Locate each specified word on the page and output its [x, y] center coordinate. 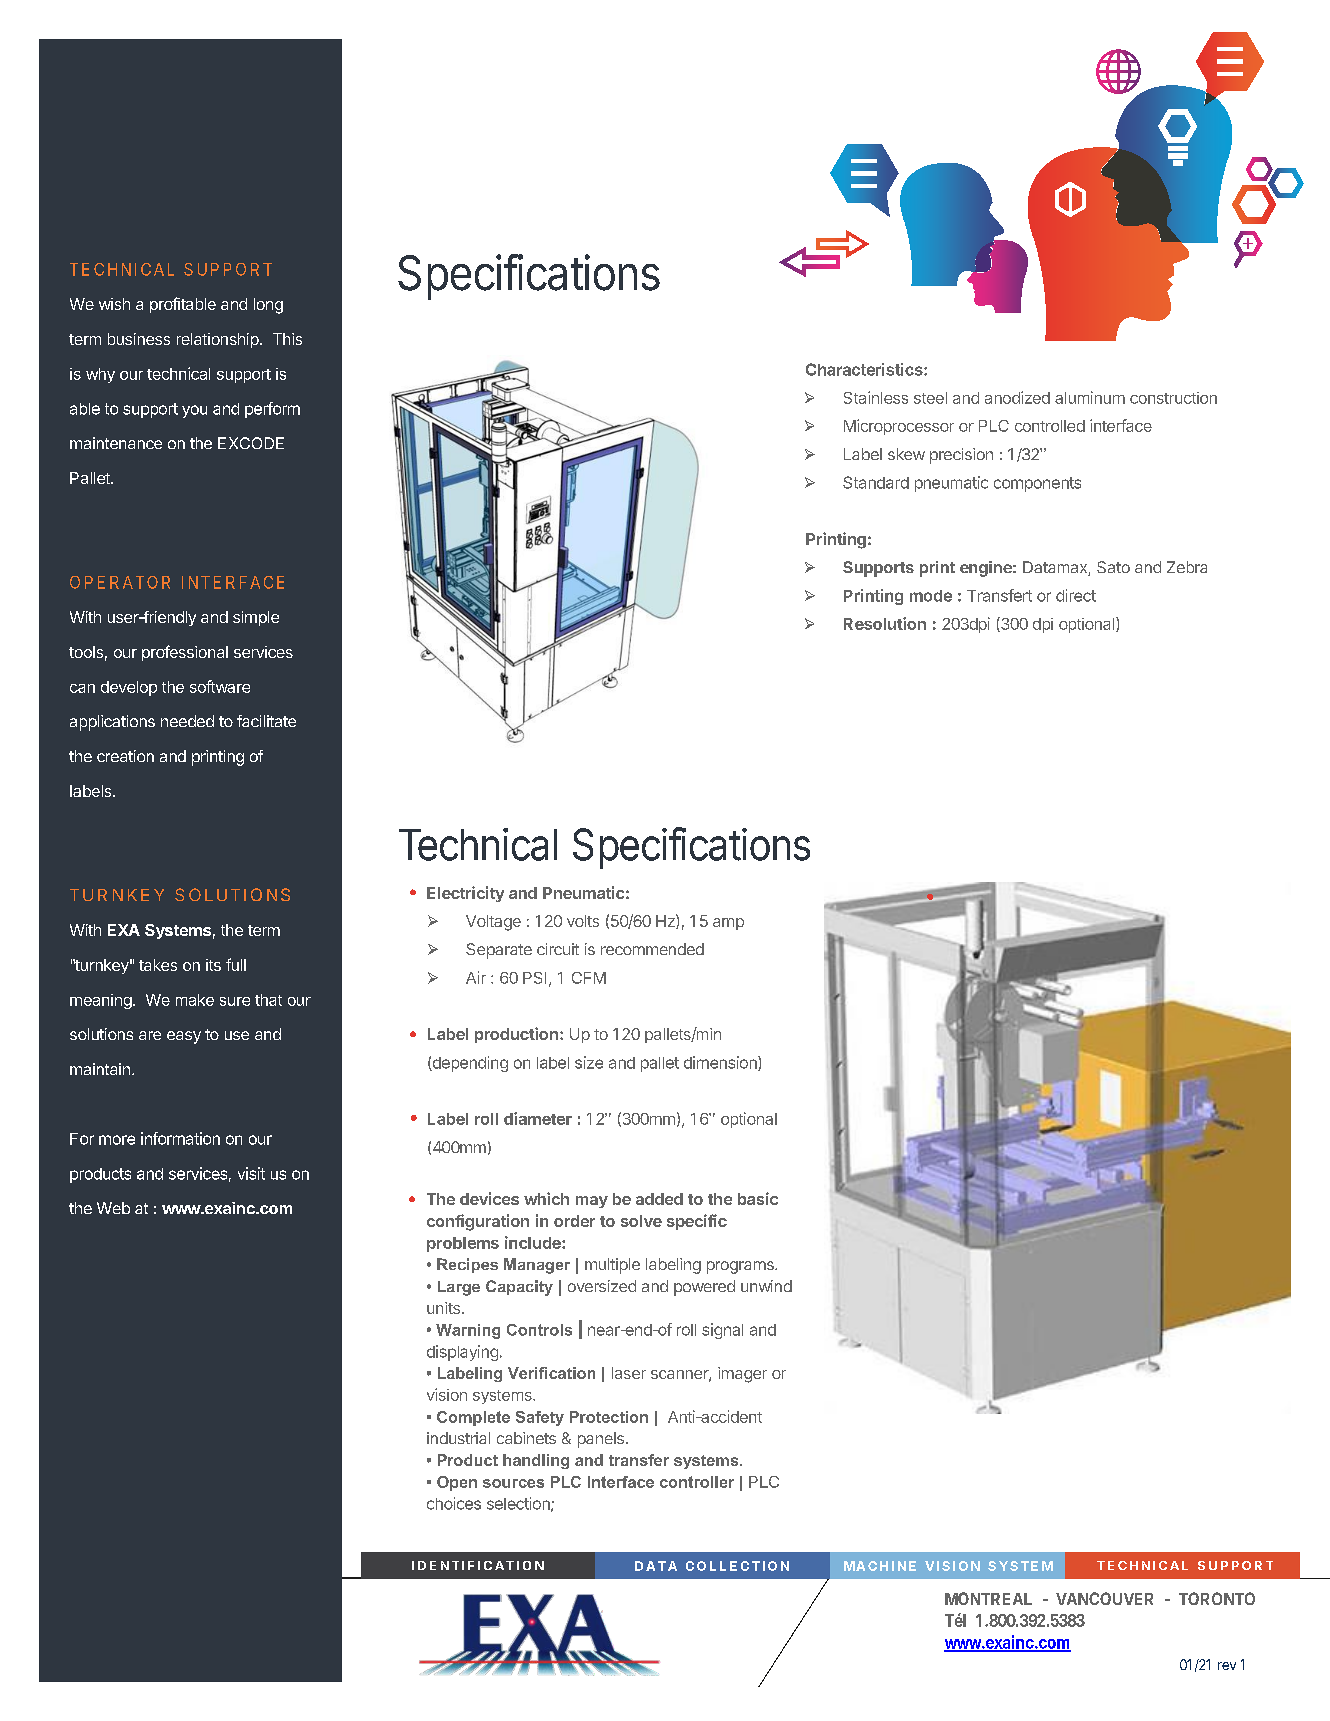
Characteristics [865, 369]
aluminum [1090, 397]
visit [251, 1173]
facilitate [266, 721]
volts [583, 921]
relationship [218, 340]
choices [454, 1503]
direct [1076, 595]
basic [758, 1198]
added [659, 1199]
